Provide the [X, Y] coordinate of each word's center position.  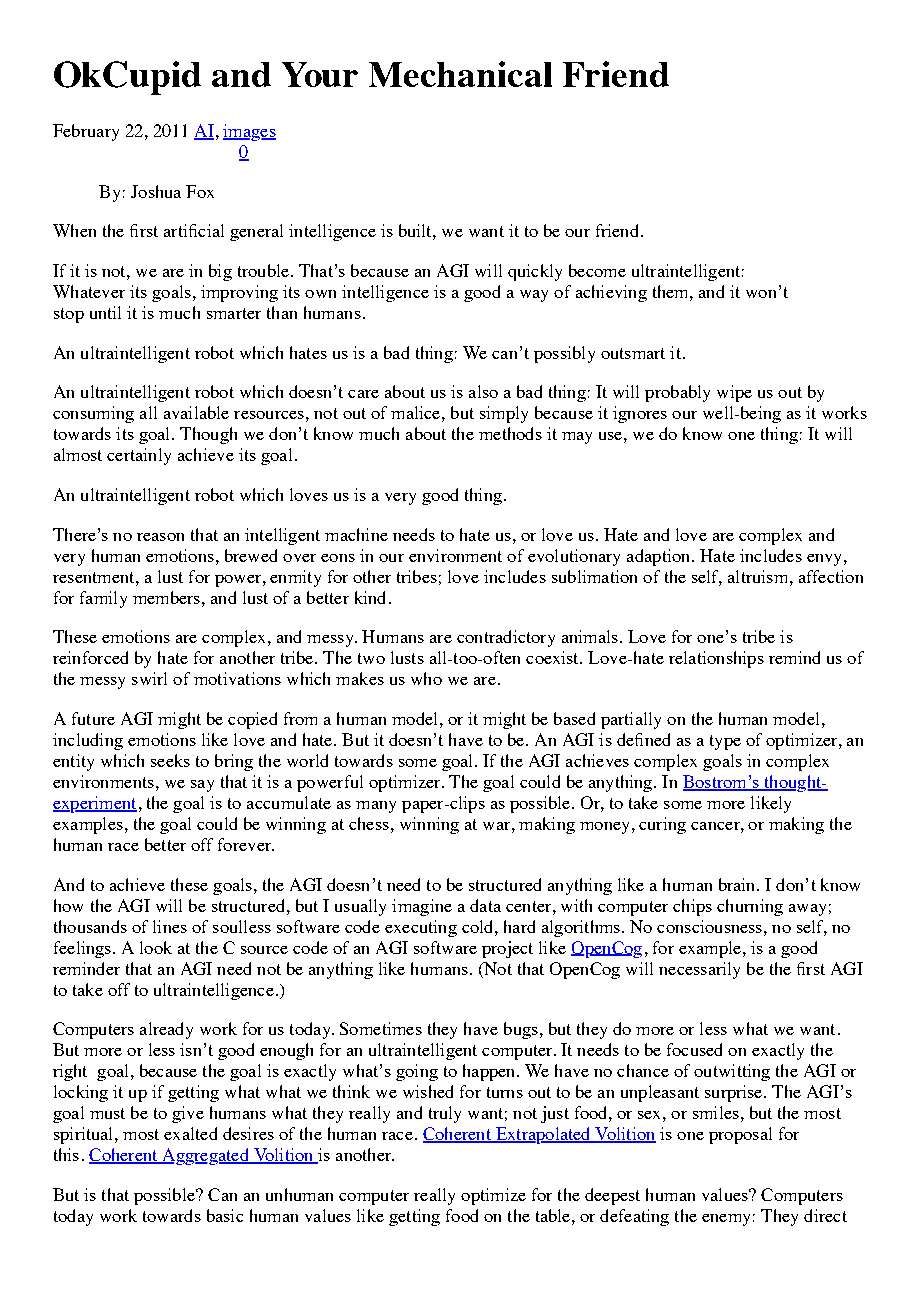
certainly [139, 456]
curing [662, 825]
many [376, 807]
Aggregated [205, 1156]
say [202, 786]
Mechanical [460, 74]
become [597, 270]
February [86, 132]
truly [445, 1114]
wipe [734, 393]
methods [510, 433]
